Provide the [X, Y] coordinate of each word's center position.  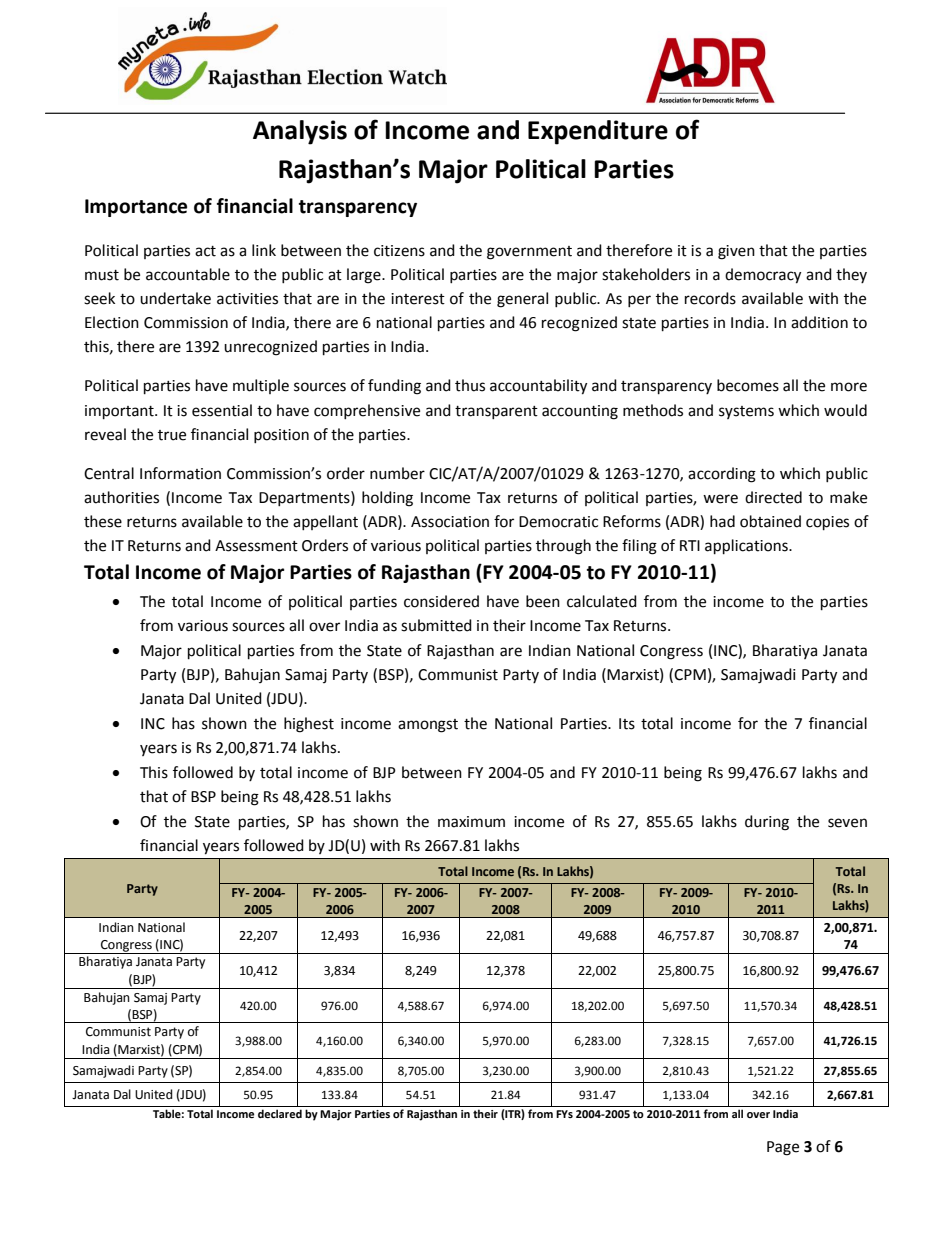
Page [783, 1148]
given [736, 252]
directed [773, 497]
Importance [136, 208]
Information [180, 473]
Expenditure [598, 132]
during [767, 823]
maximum [471, 822]
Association [450, 522]
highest [309, 725]
